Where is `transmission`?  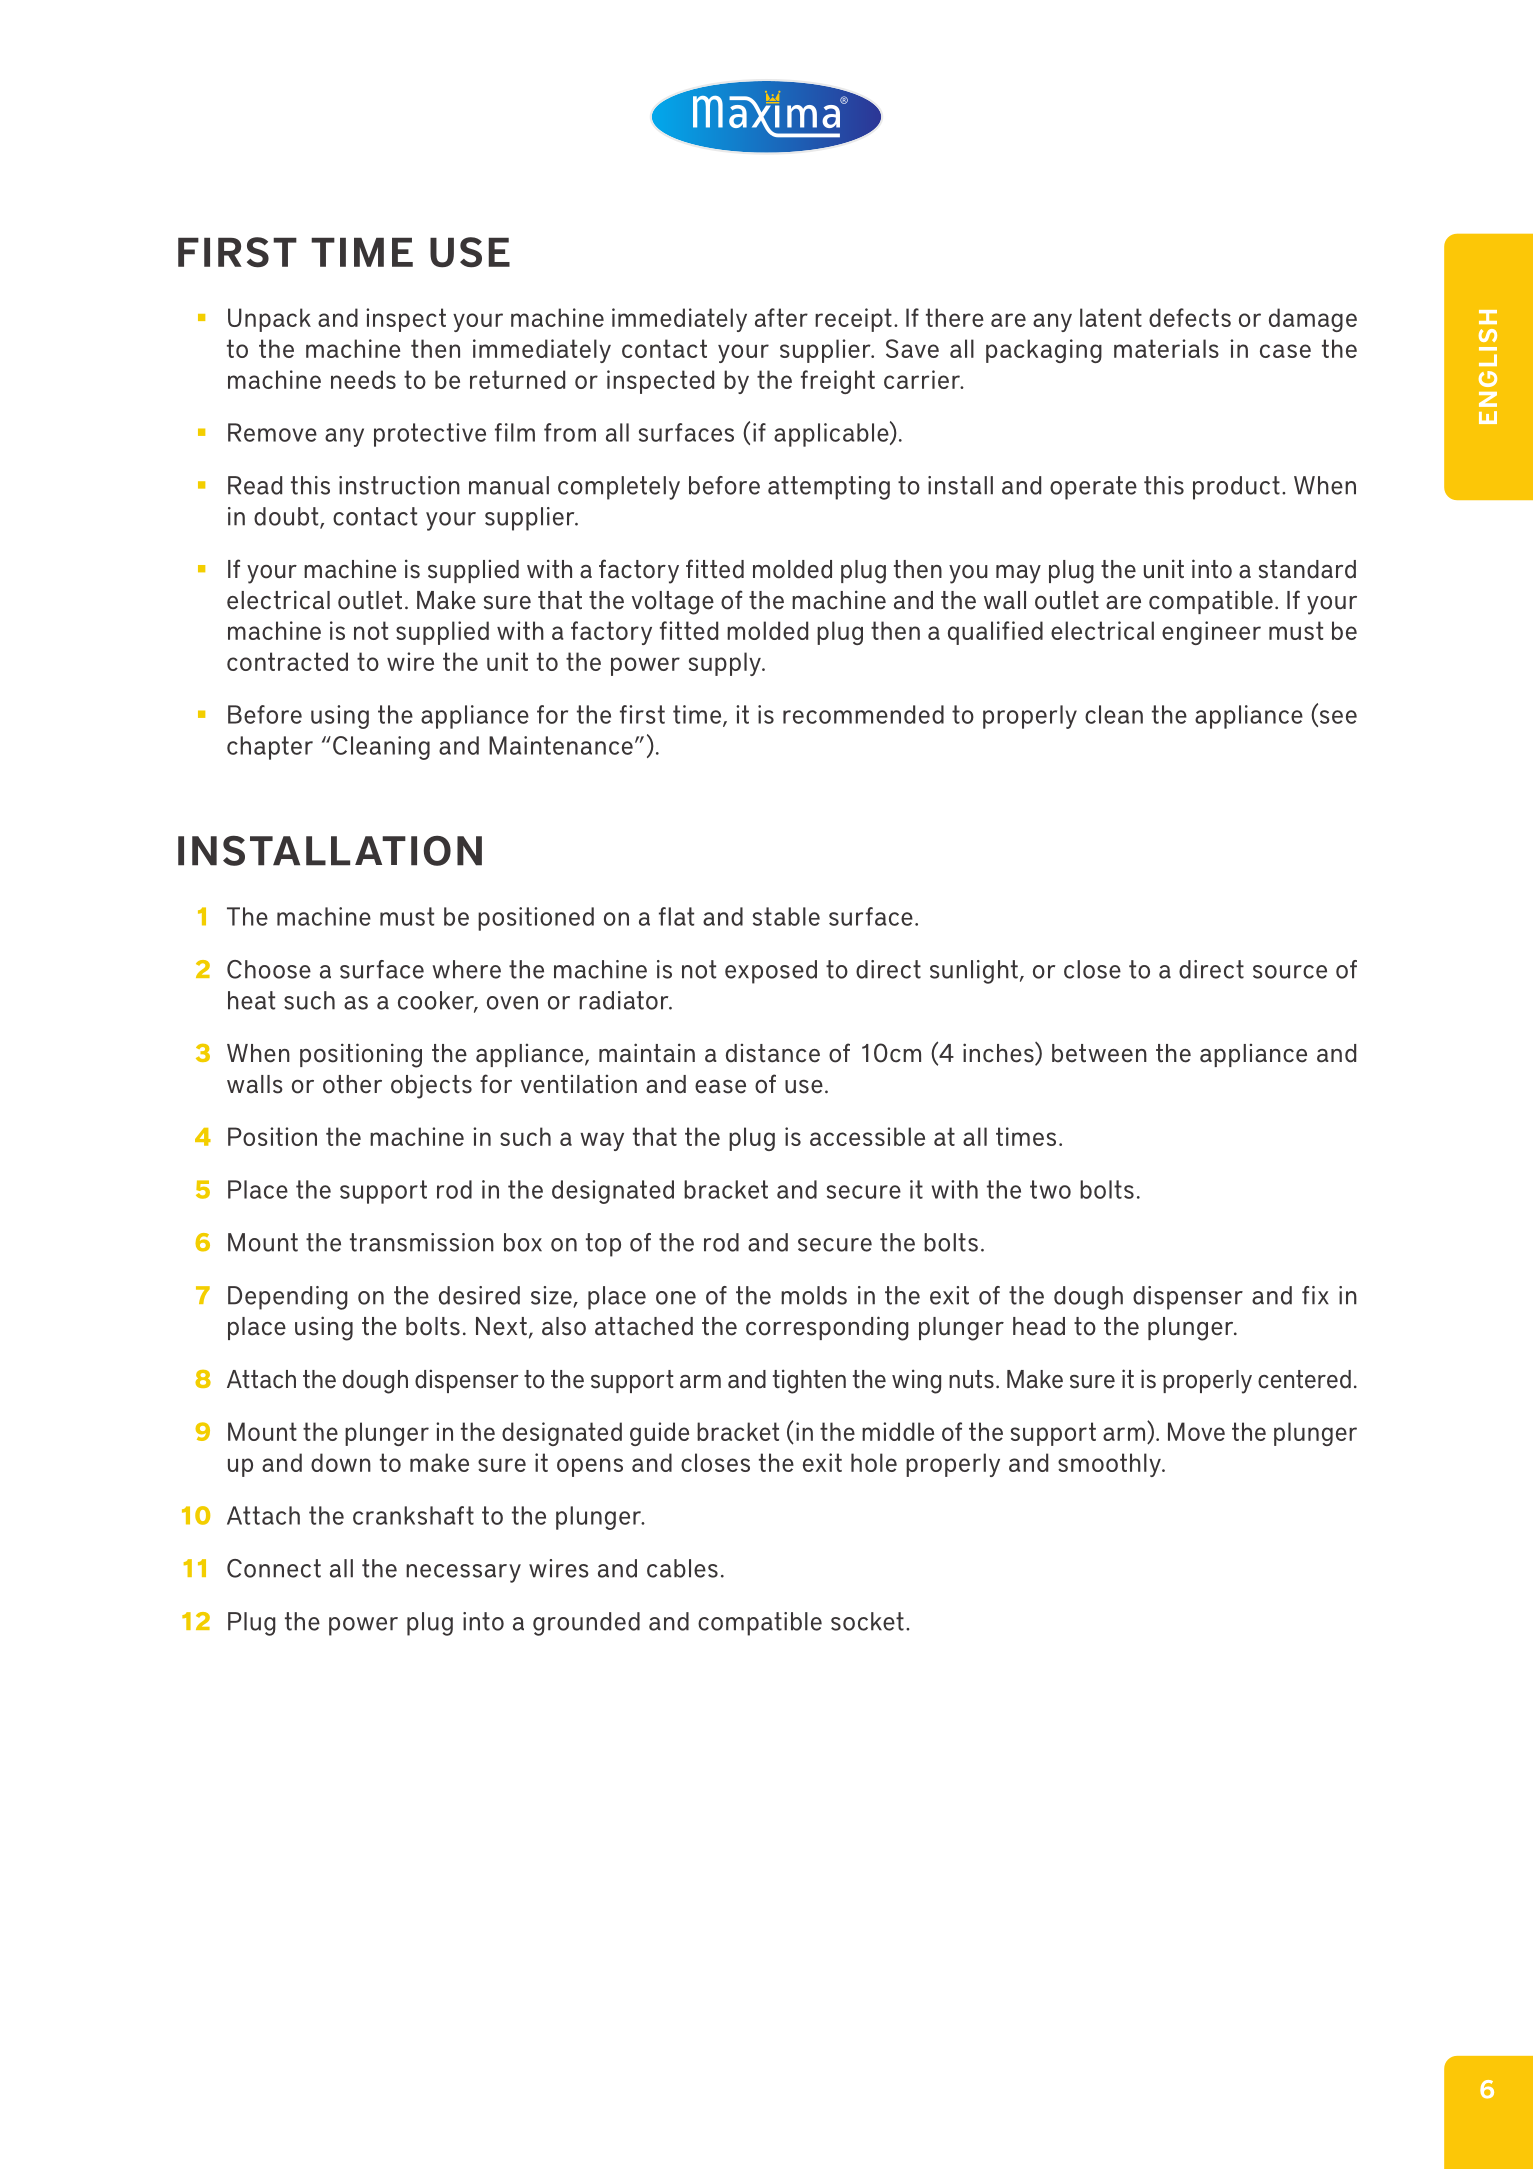
transmission is located at coordinates (422, 1242).
